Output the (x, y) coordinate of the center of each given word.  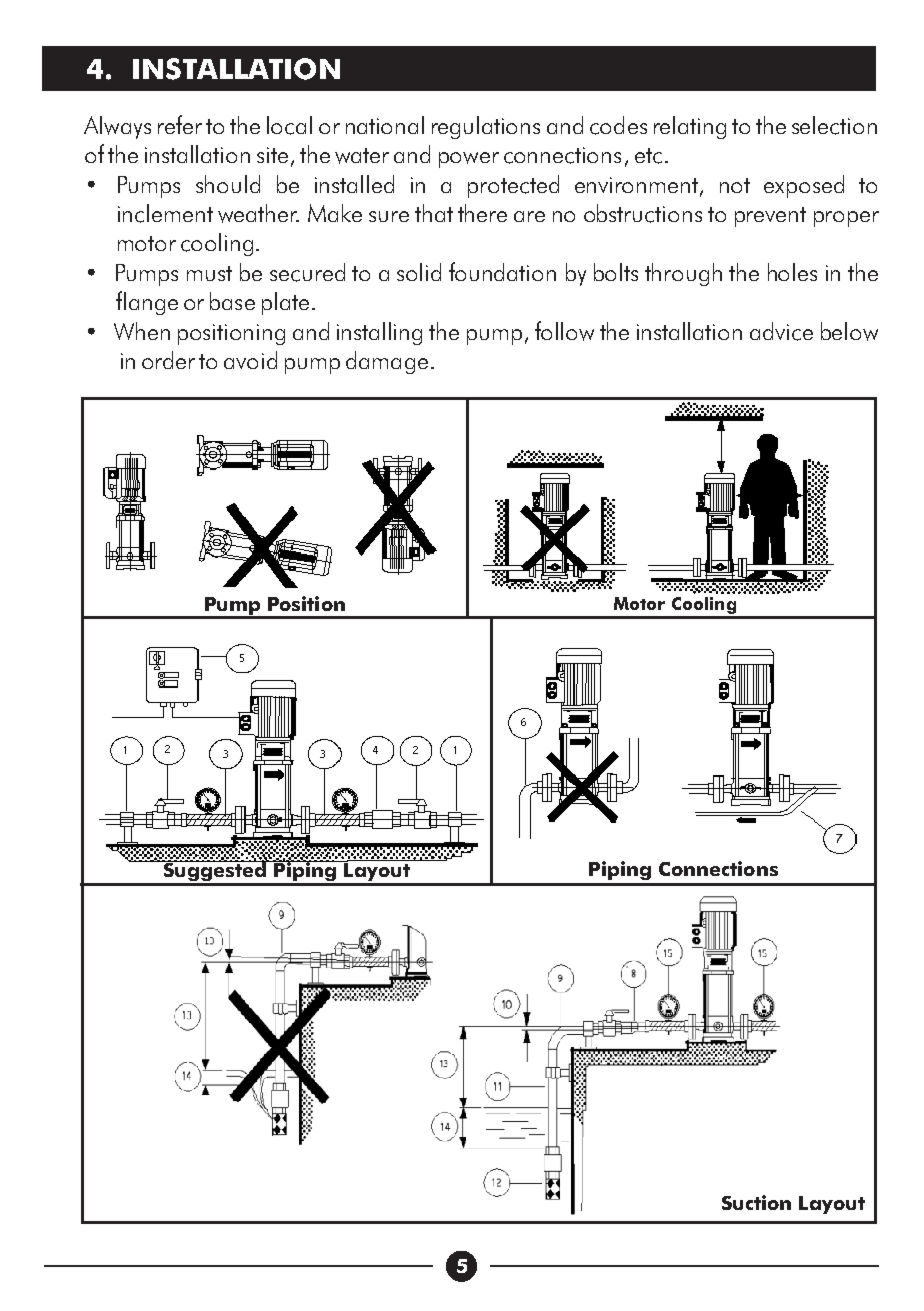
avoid (250, 360)
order (168, 360)
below (849, 331)
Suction (756, 1202)
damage (387, 362)
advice (781, 331)
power (469, 160)
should (228, 184)
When (142, 331)
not (735, 185)
